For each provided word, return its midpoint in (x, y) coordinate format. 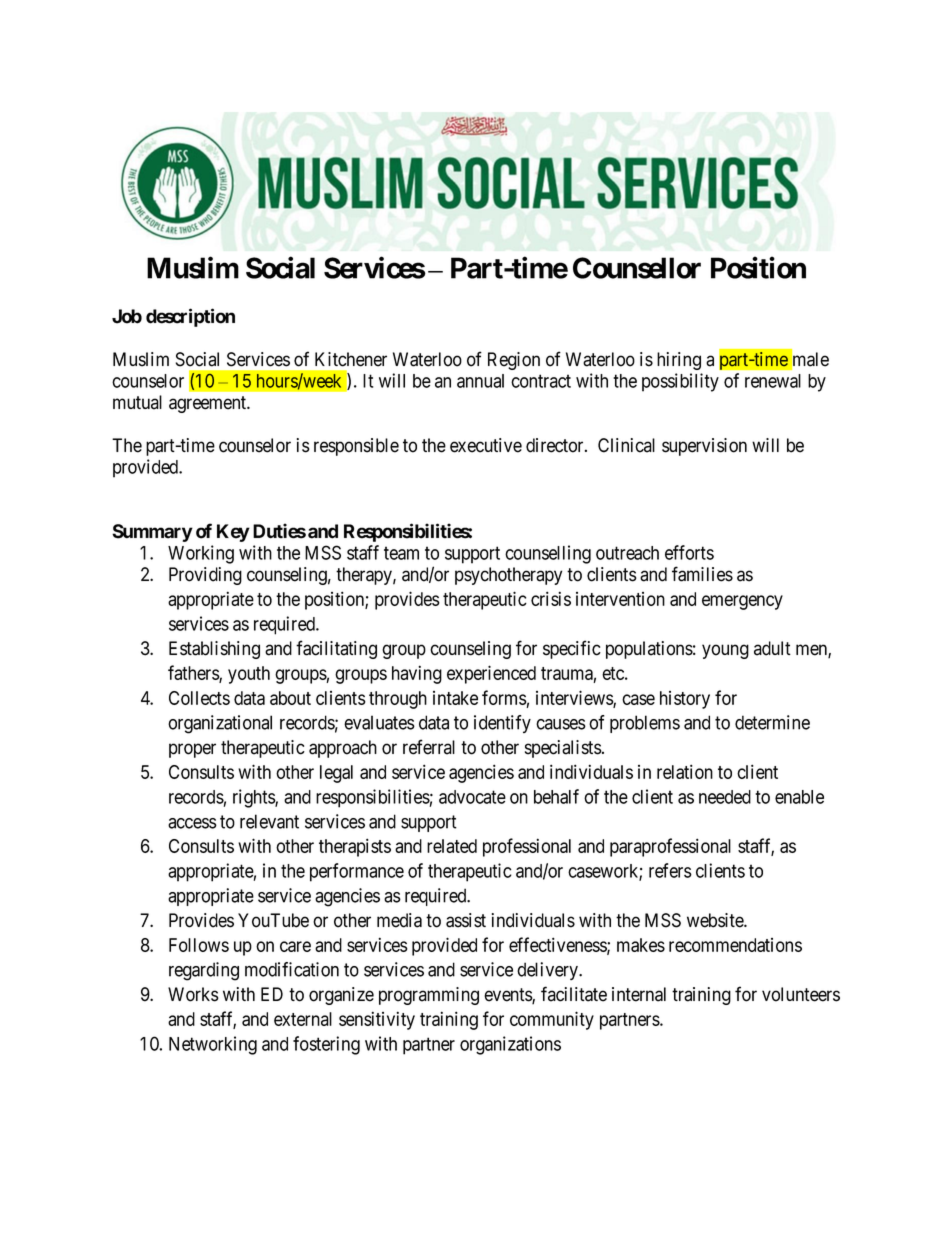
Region (514, 361)
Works (193, 994)
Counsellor (637, 268)
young (725, 651)
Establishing (214, 650)
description (190, 317)
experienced (491, 674)
